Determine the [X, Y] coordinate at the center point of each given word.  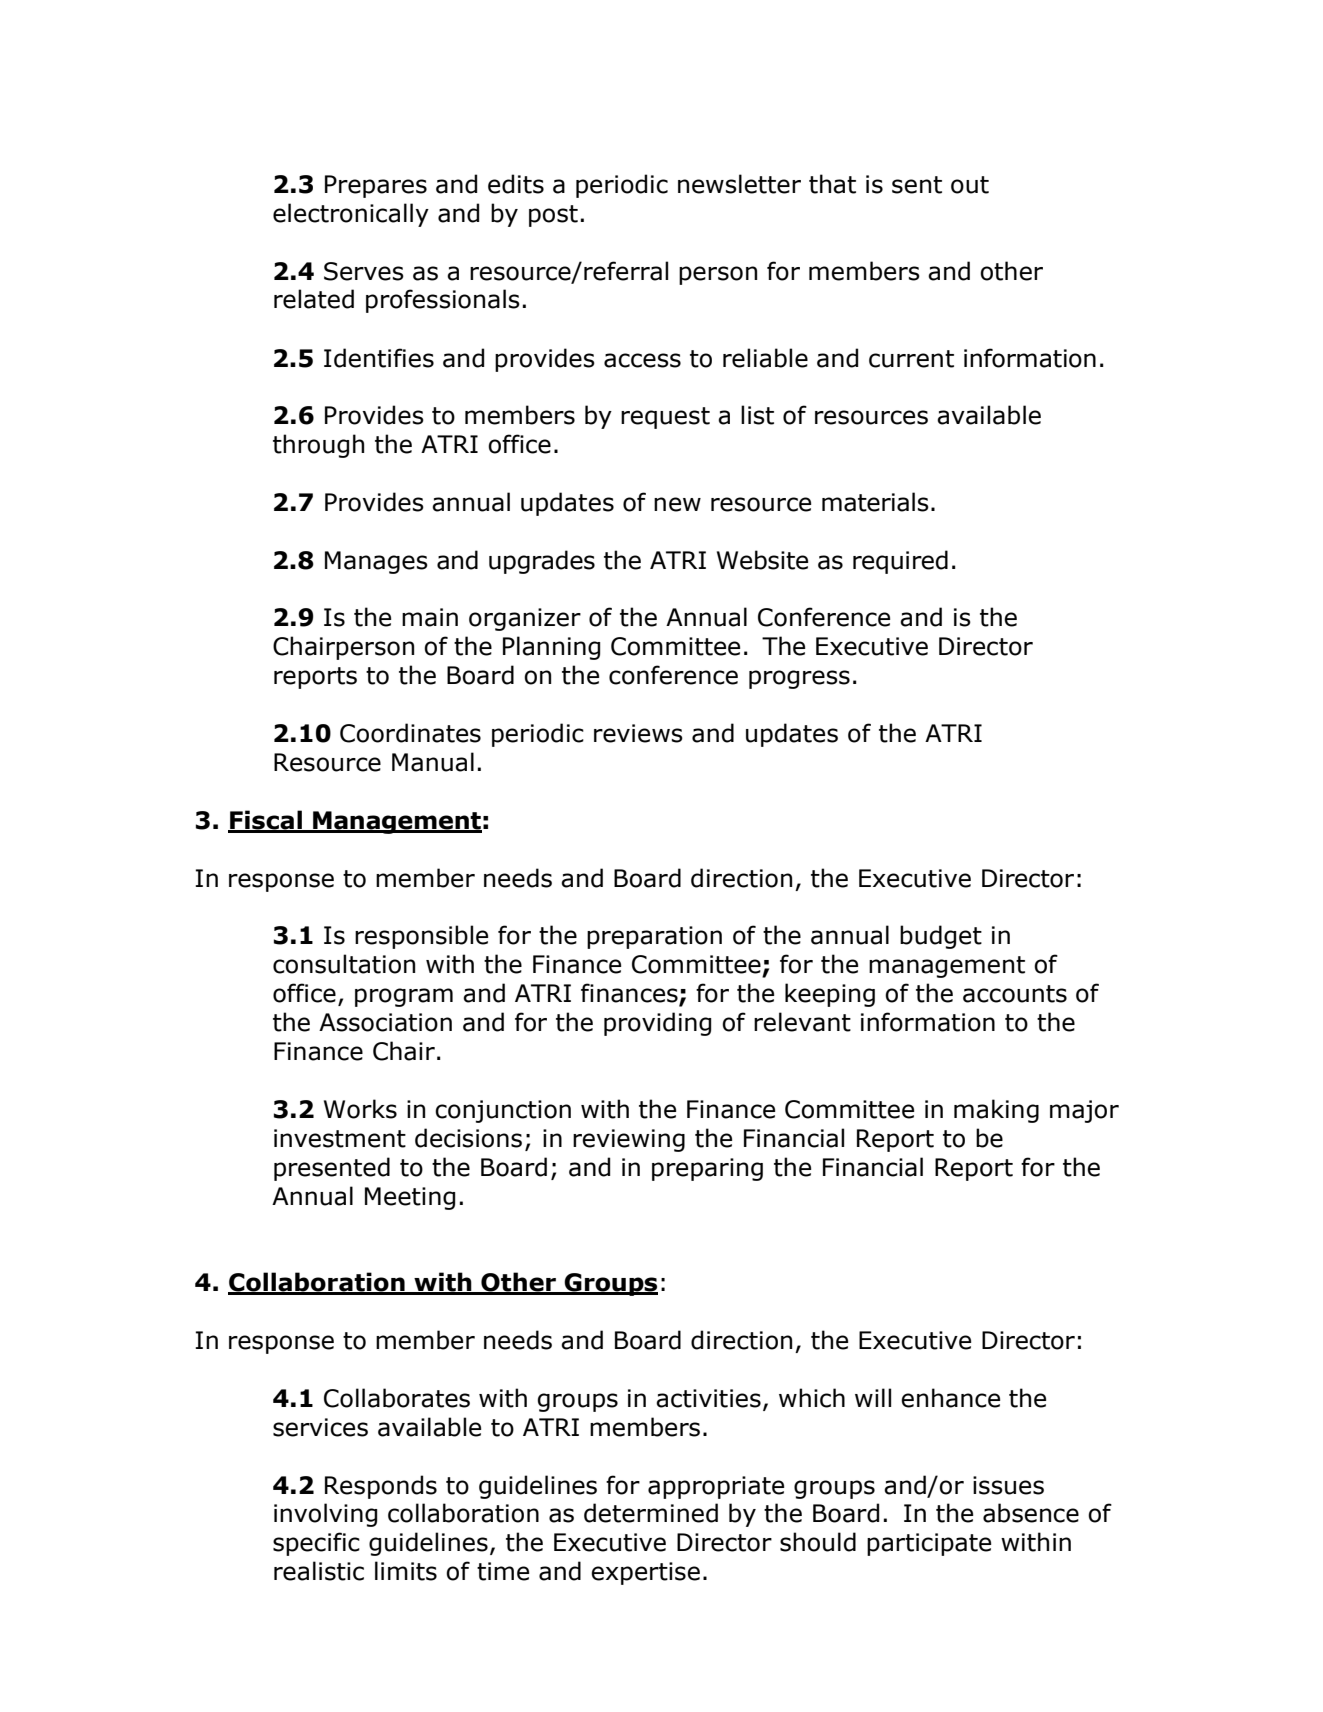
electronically [351, 215]
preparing [707, 1169]
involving [325, 1515]
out [970, 185]
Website [762, 560]
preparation [654, 937]
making [996, 1111]
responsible [421, 937]
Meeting [410, 1198]
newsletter [739, 184]
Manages [376, 562]
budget [941, 937]
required [900, 562]
